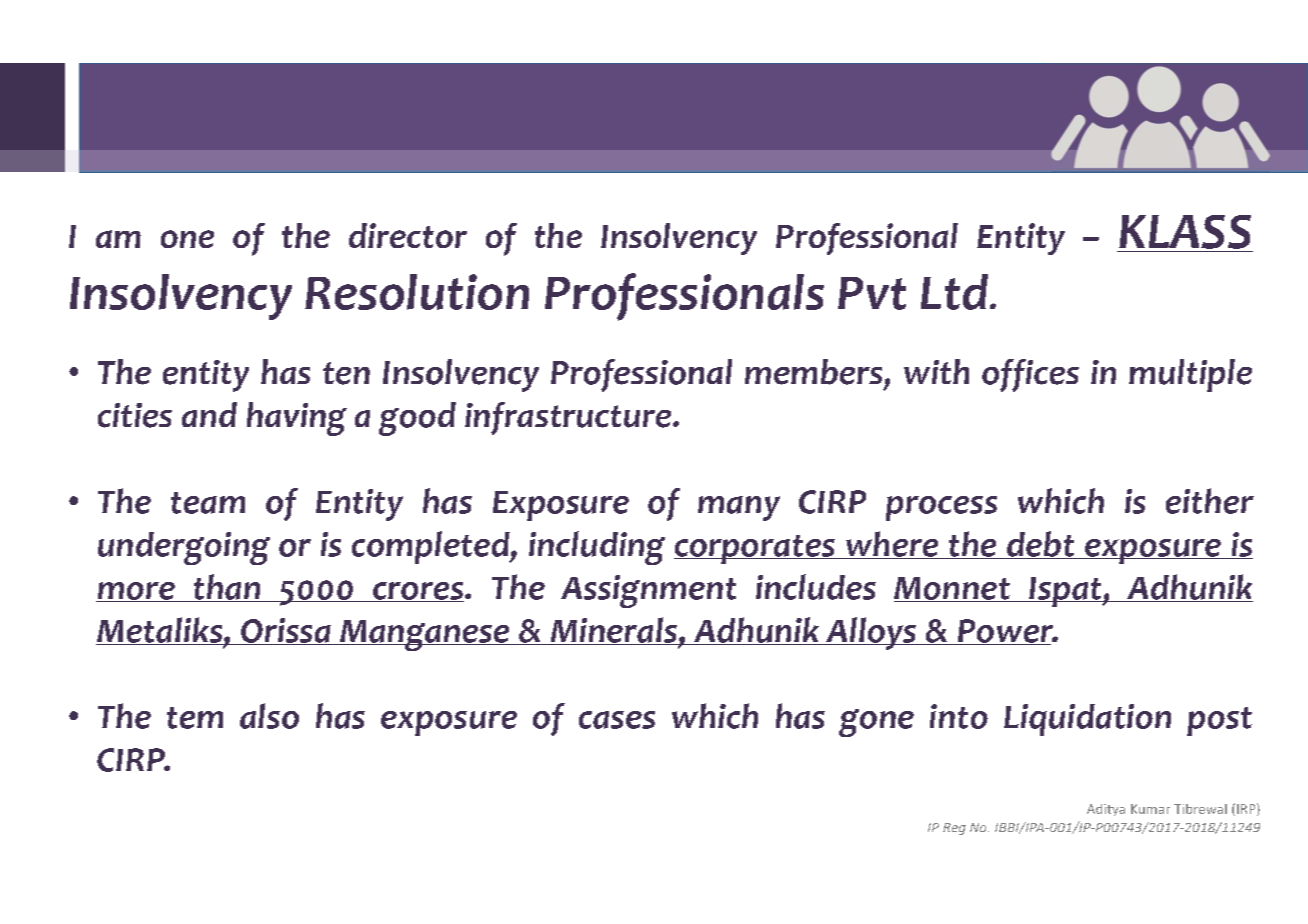  What do you see at coordinates (613, 631) in the screenshot?
I see `Minerals` at bounding box center [613, 631].
